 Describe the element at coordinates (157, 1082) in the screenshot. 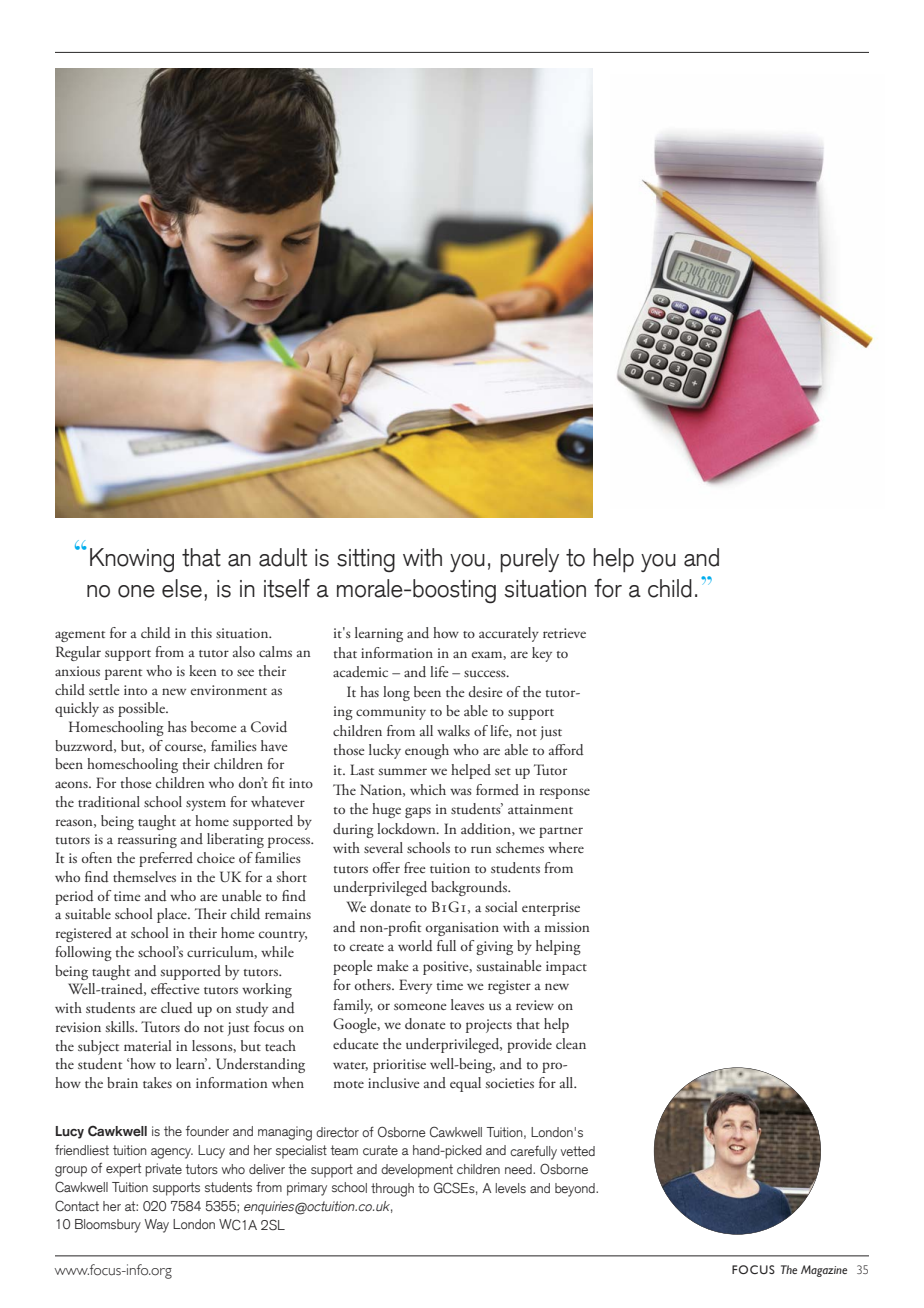

I see `takes` at that location.
